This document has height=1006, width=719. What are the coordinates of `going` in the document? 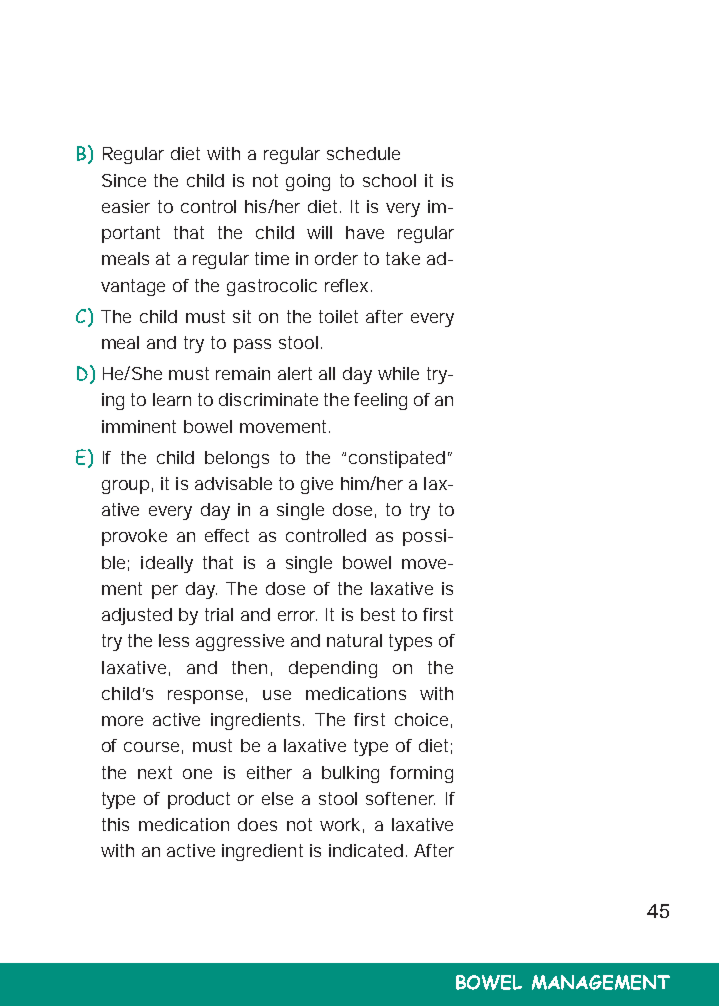 It's located at (308, 182).
